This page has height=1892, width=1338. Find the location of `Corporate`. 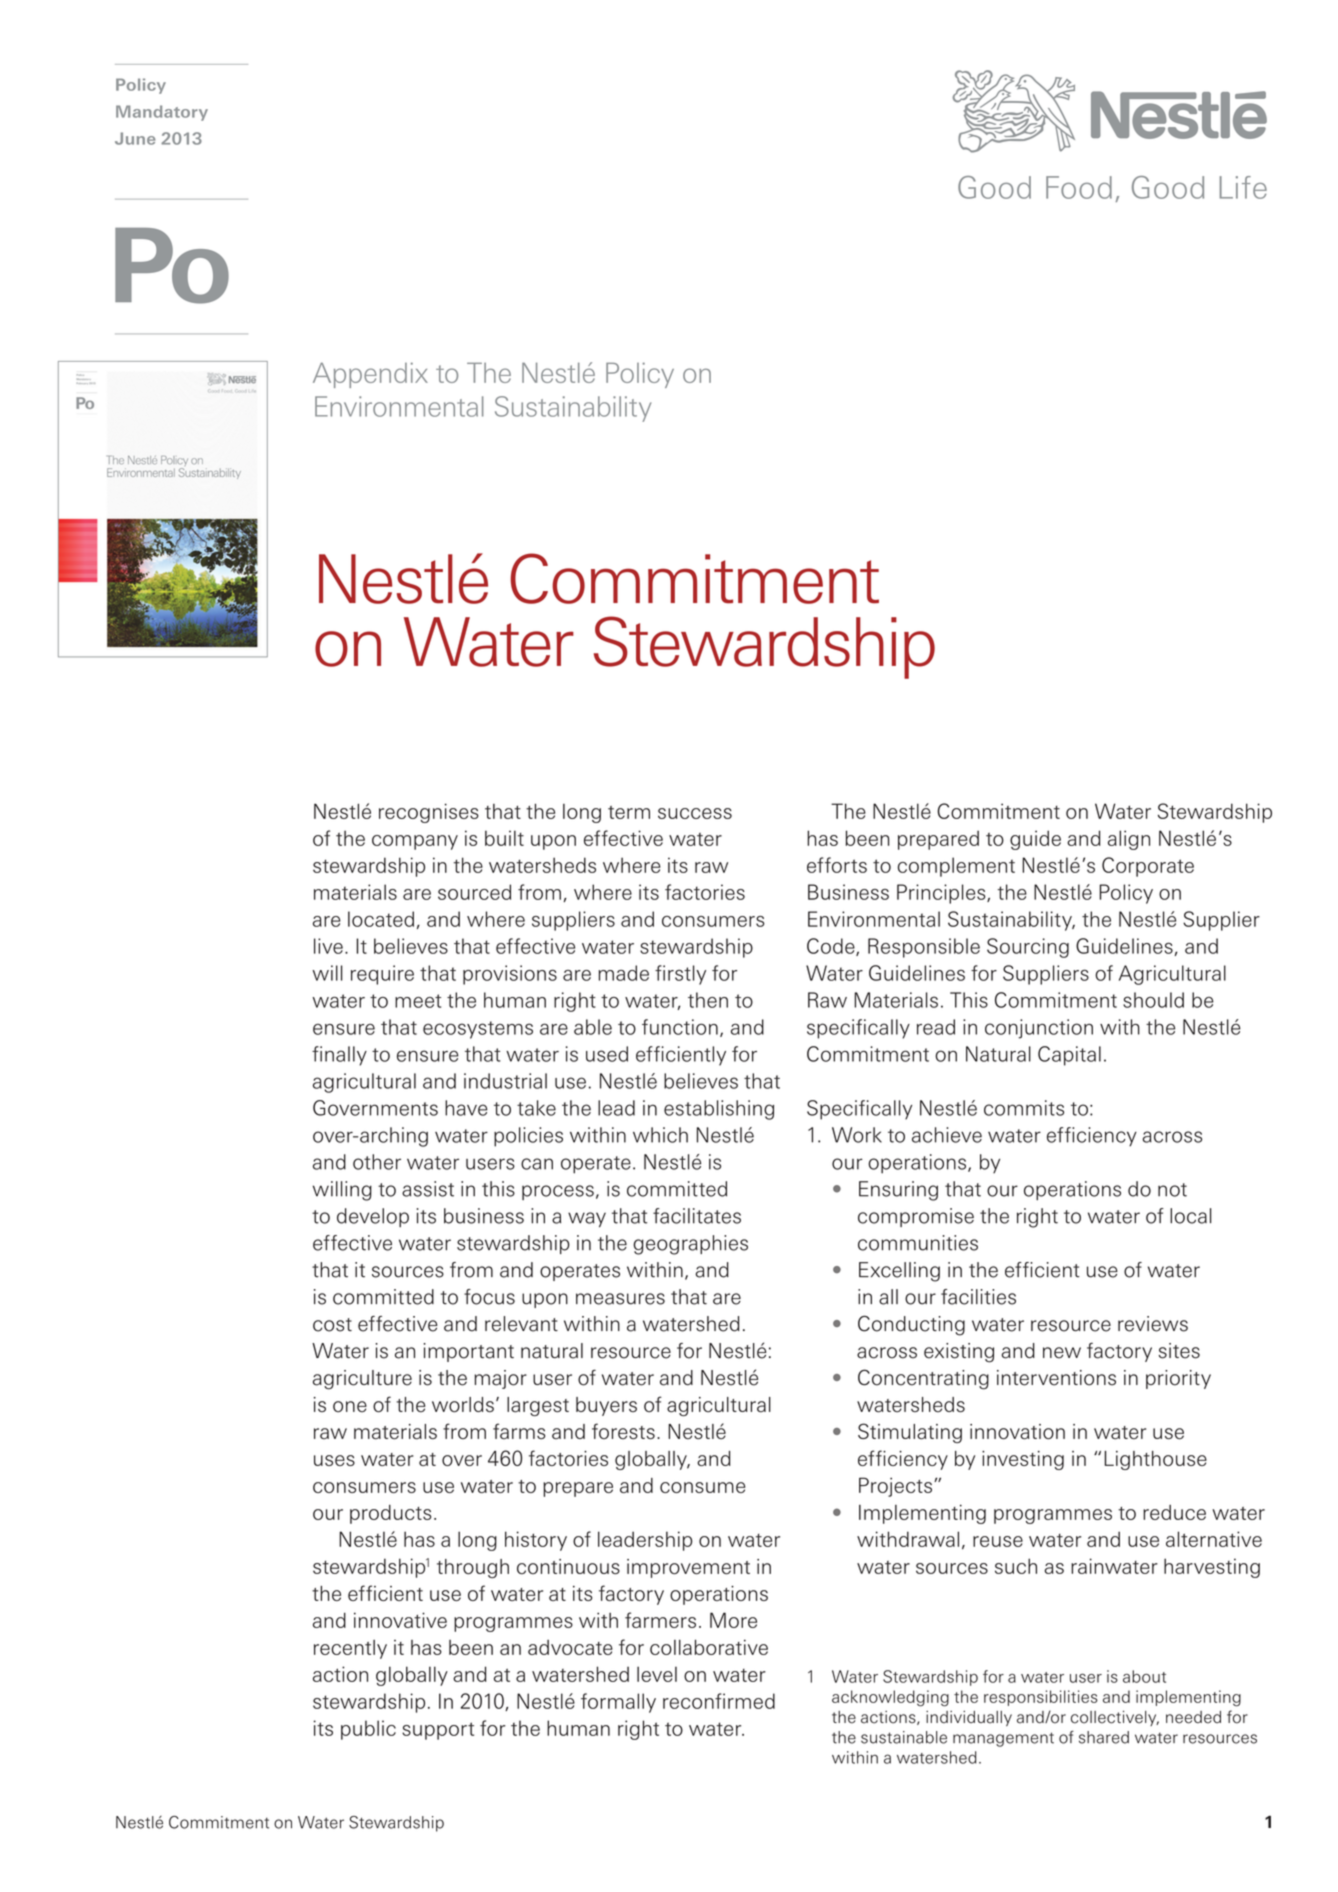

Corporate is located at coordinates (1148, 867).
